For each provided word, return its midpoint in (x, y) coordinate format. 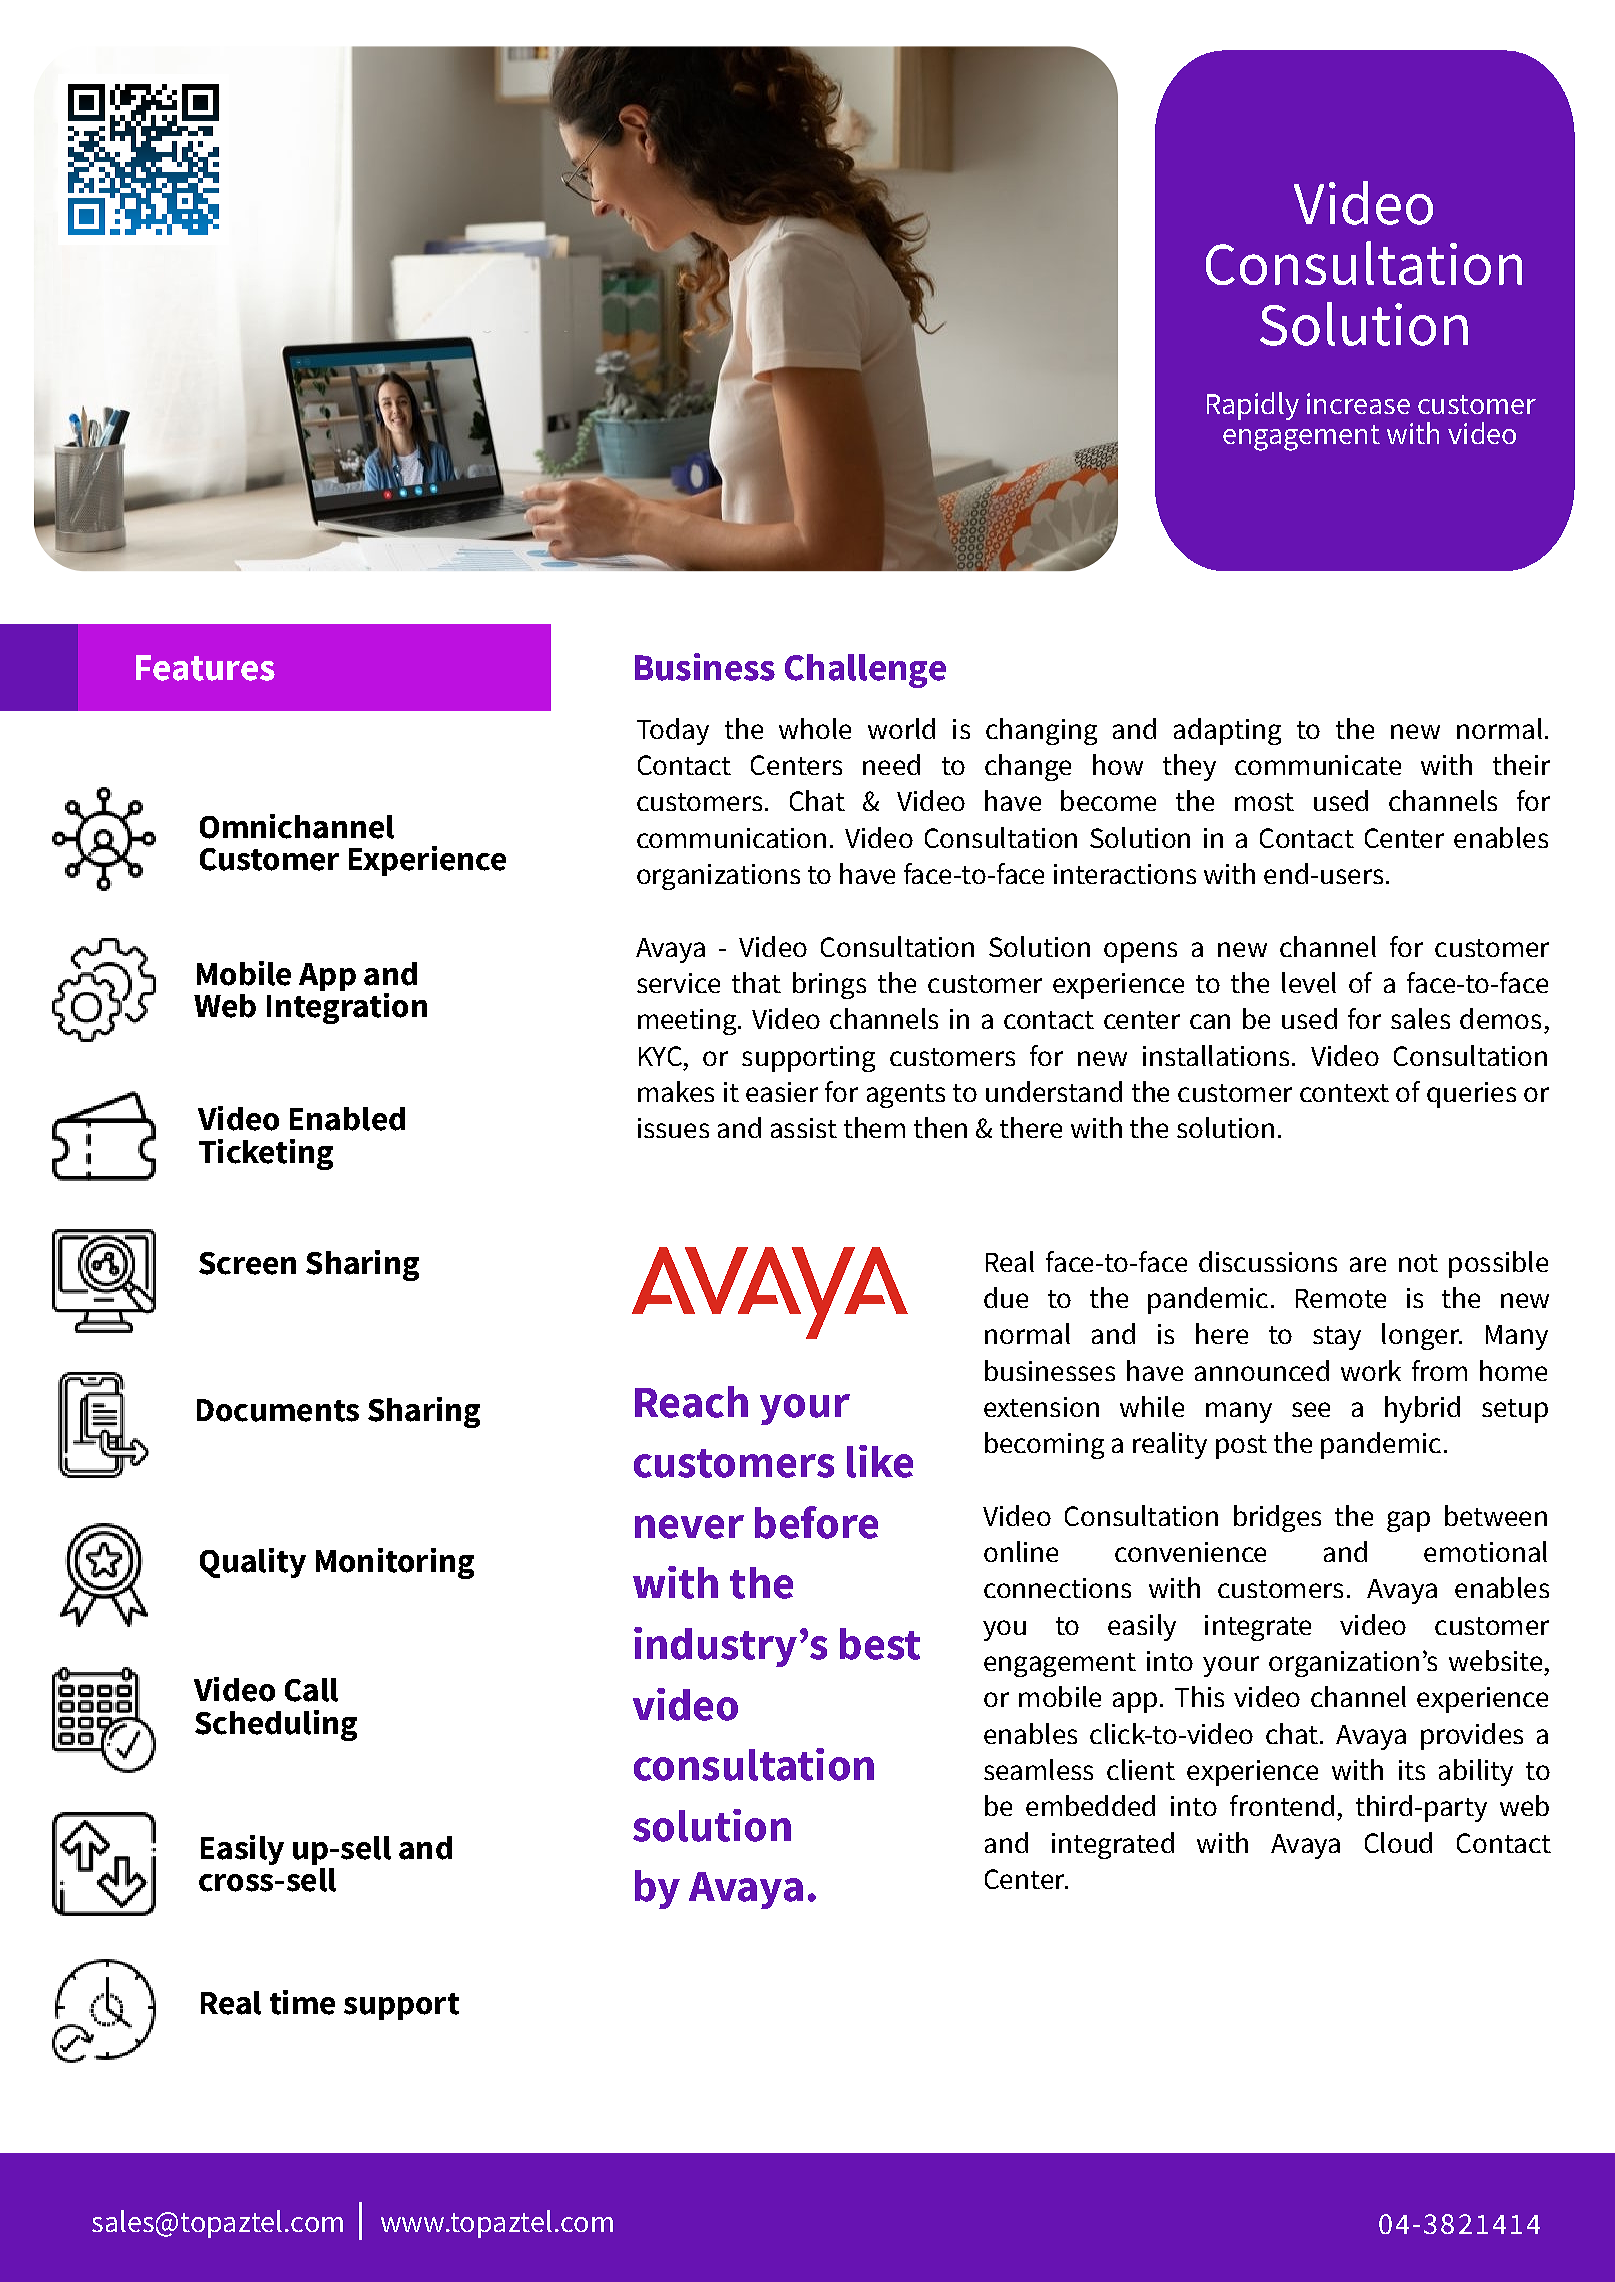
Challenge (865, 671)
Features (205, 668)
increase (1358, 403)
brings (829, 985)
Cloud (1398, 1842)
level (1309, 982)
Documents (278, 1410)
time (302, 2002)
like (880, 1461)
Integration (347, 1007)
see (1311, 1409)
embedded (1090, 1805)
